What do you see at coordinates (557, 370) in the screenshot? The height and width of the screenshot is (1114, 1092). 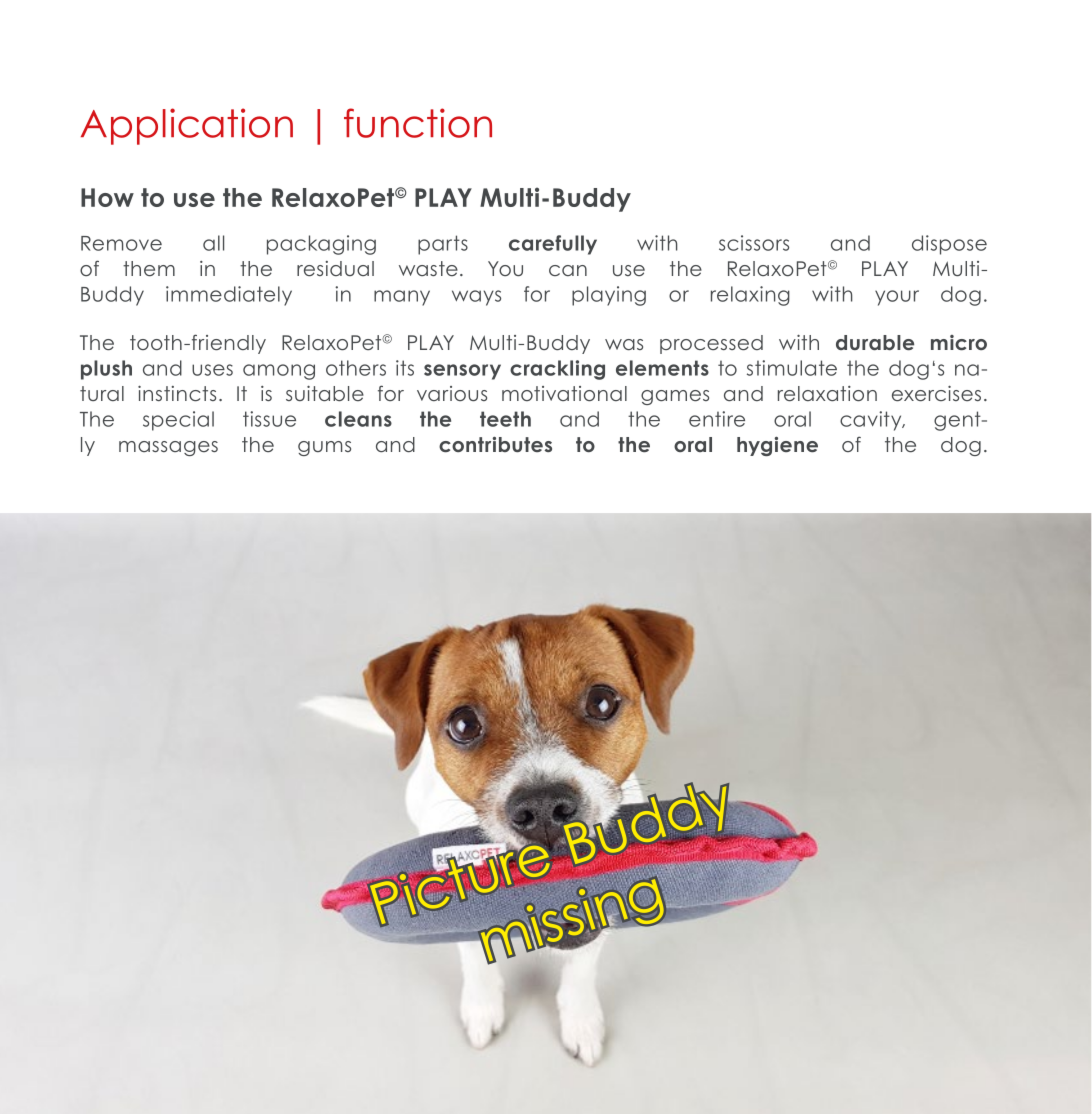 I see `crackling` at bounding box center [557, 370].
